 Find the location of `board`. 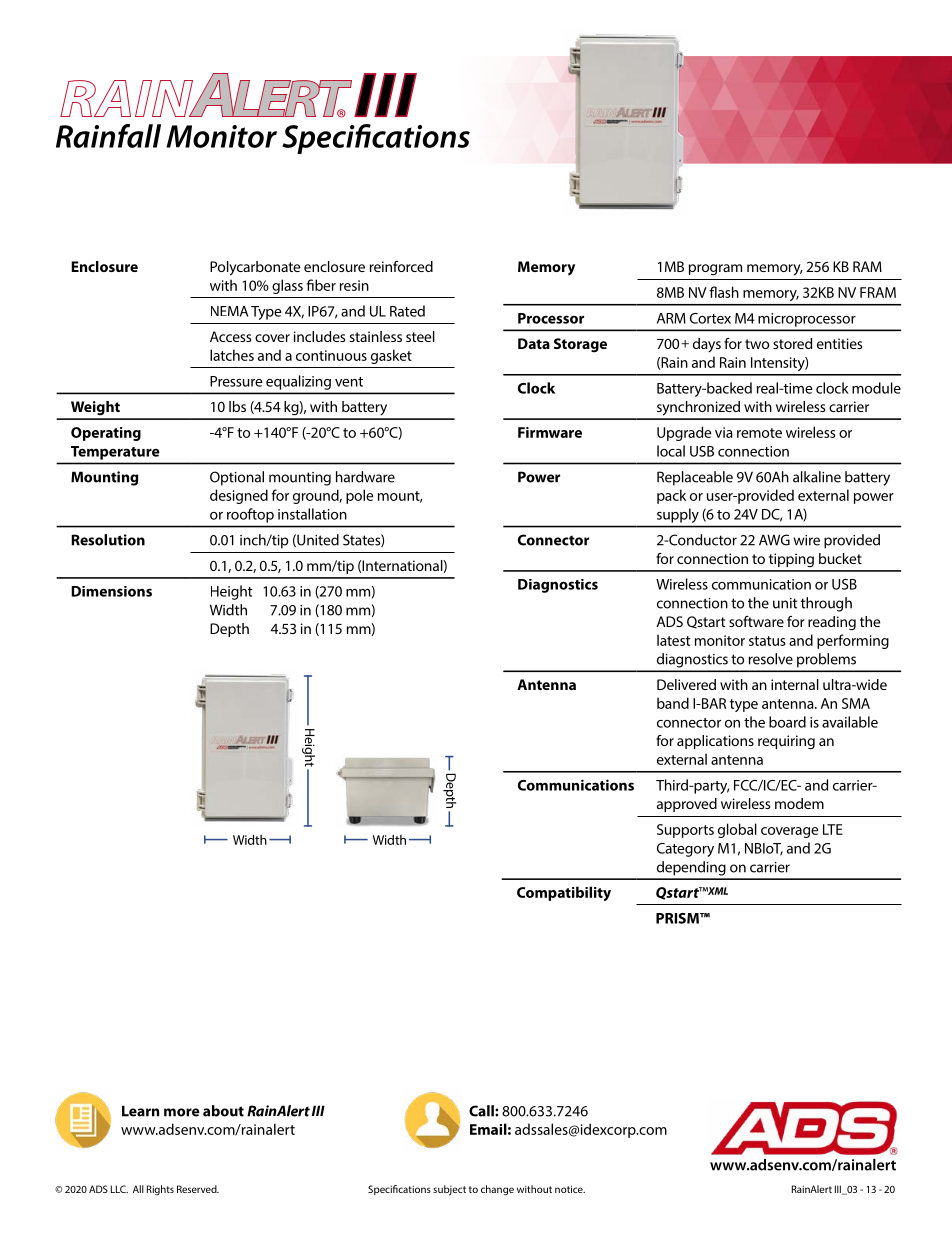

board is located at coordinates (787, 722).
